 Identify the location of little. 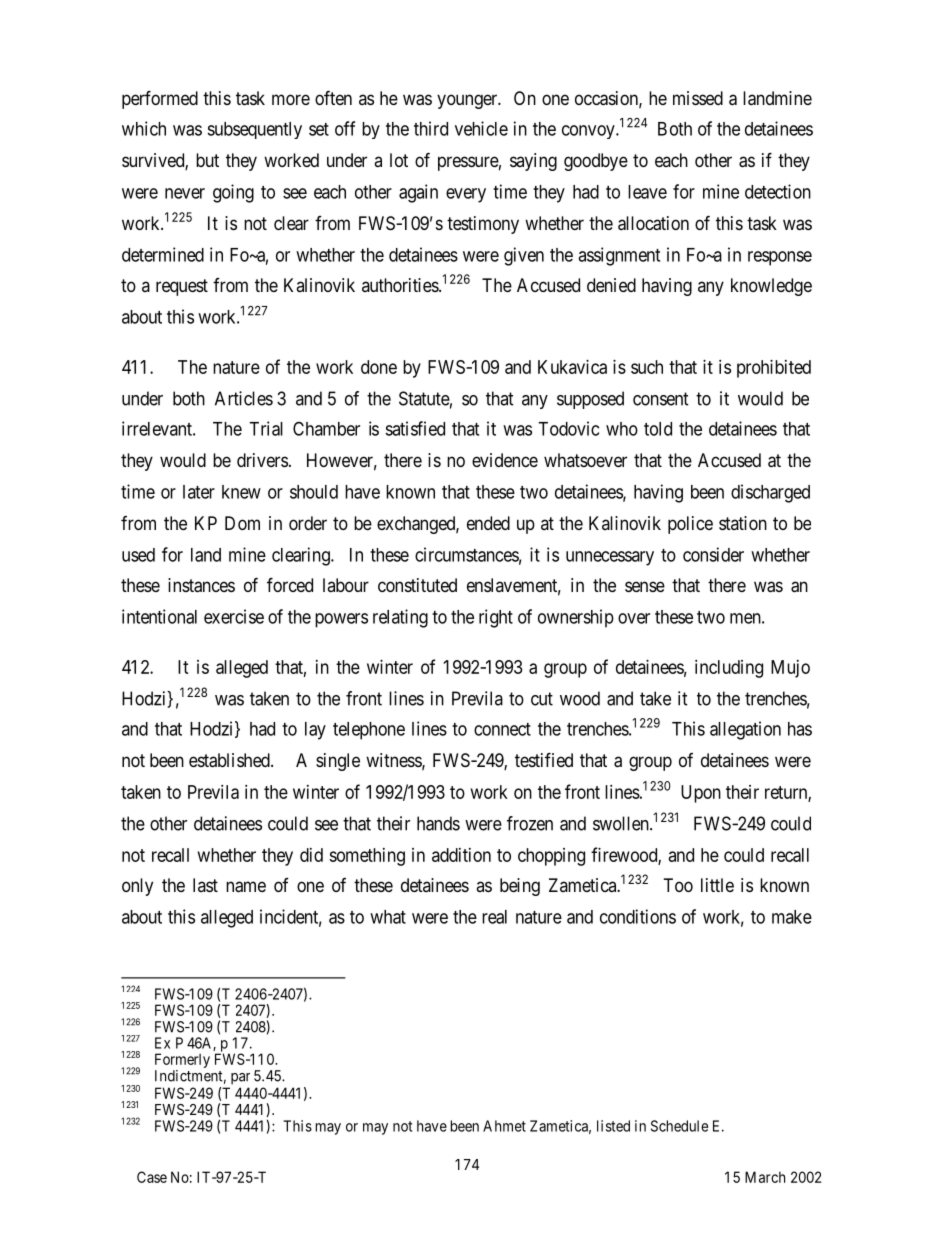
(717, 885).
